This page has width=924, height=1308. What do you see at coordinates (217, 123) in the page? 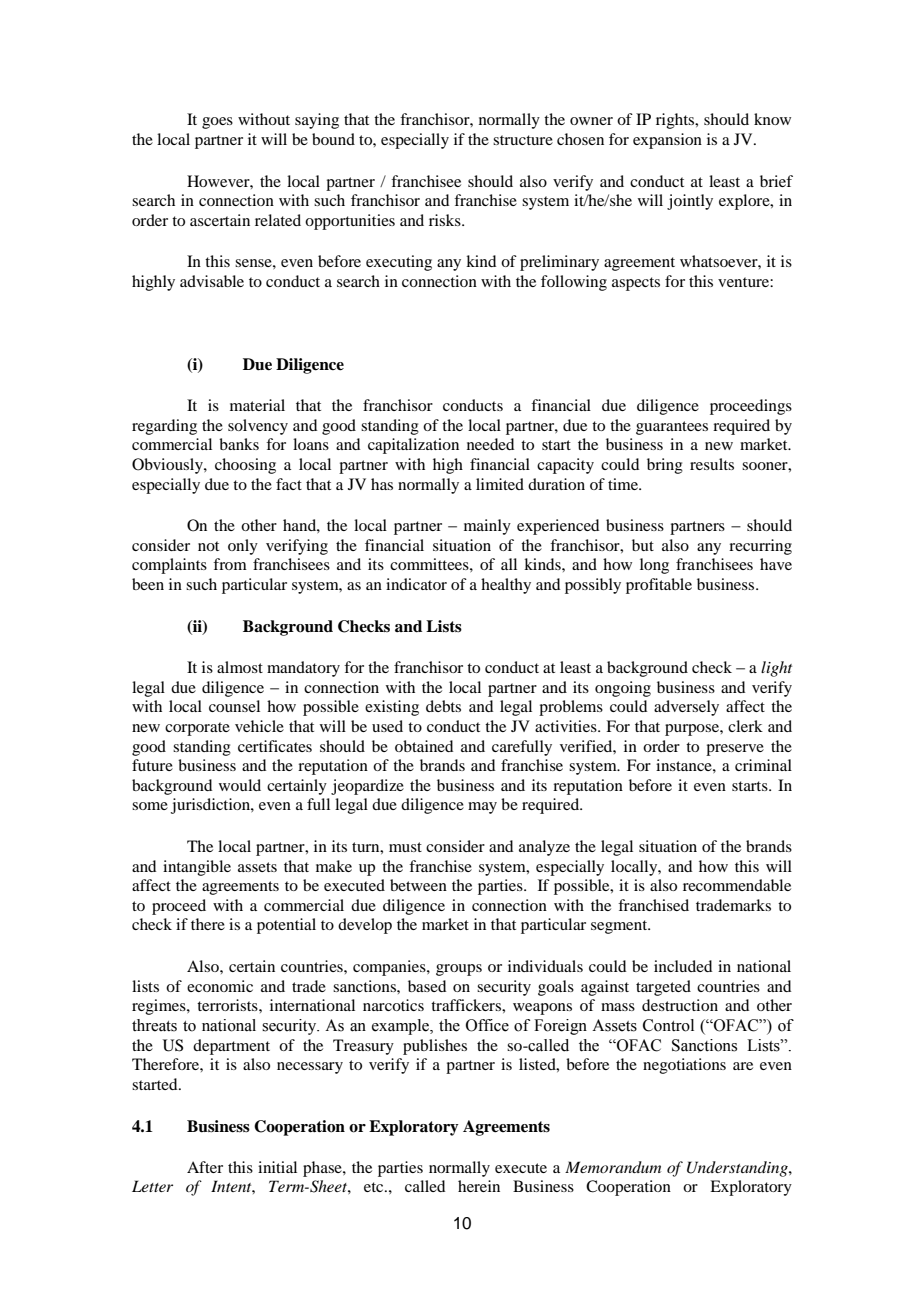
I see `goes` at bounding box center [217, 123].
